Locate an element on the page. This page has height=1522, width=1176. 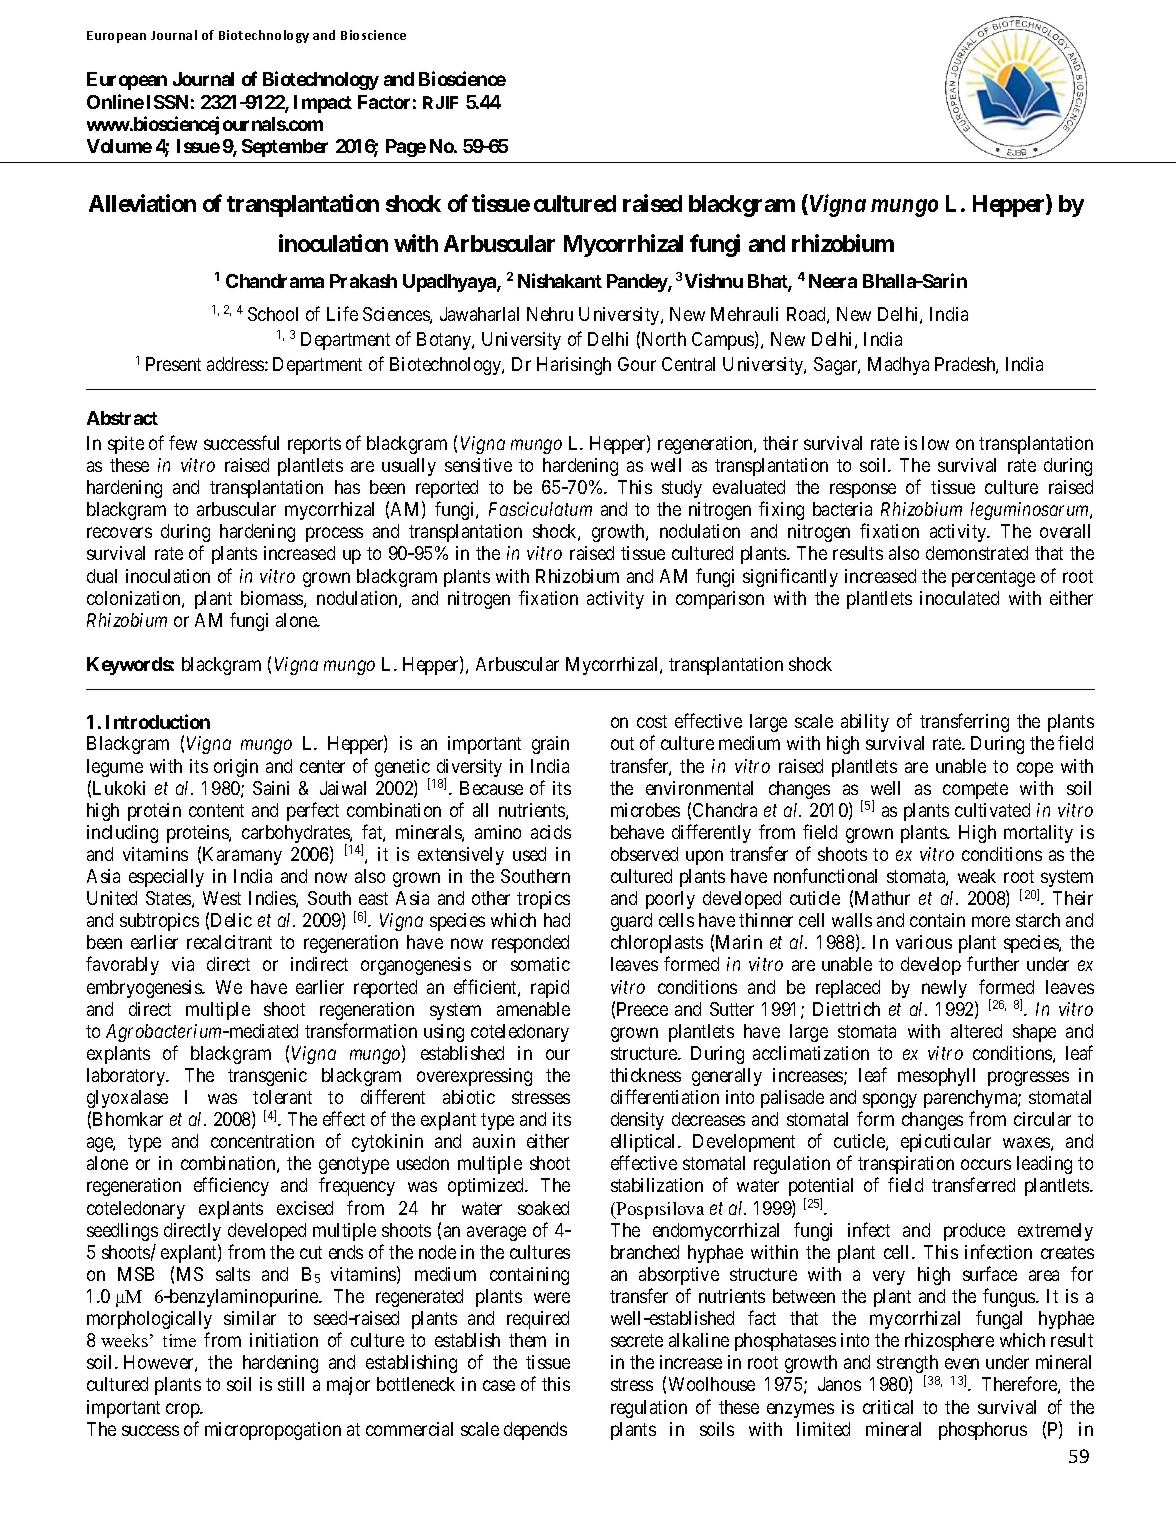
grain is located at coordinates (550, 745).
